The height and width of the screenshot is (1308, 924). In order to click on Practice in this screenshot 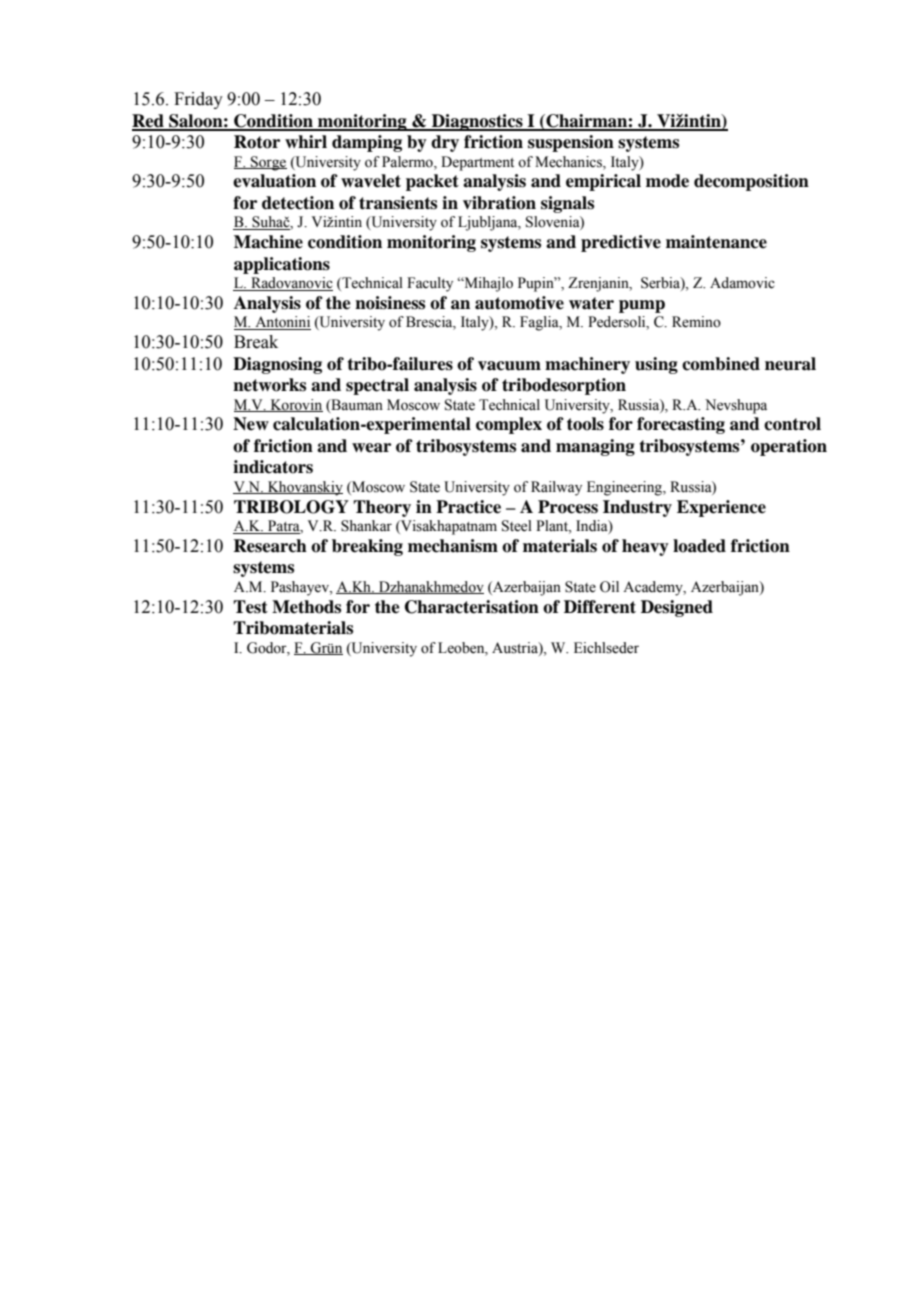, I will do `click(468, 507)`.
